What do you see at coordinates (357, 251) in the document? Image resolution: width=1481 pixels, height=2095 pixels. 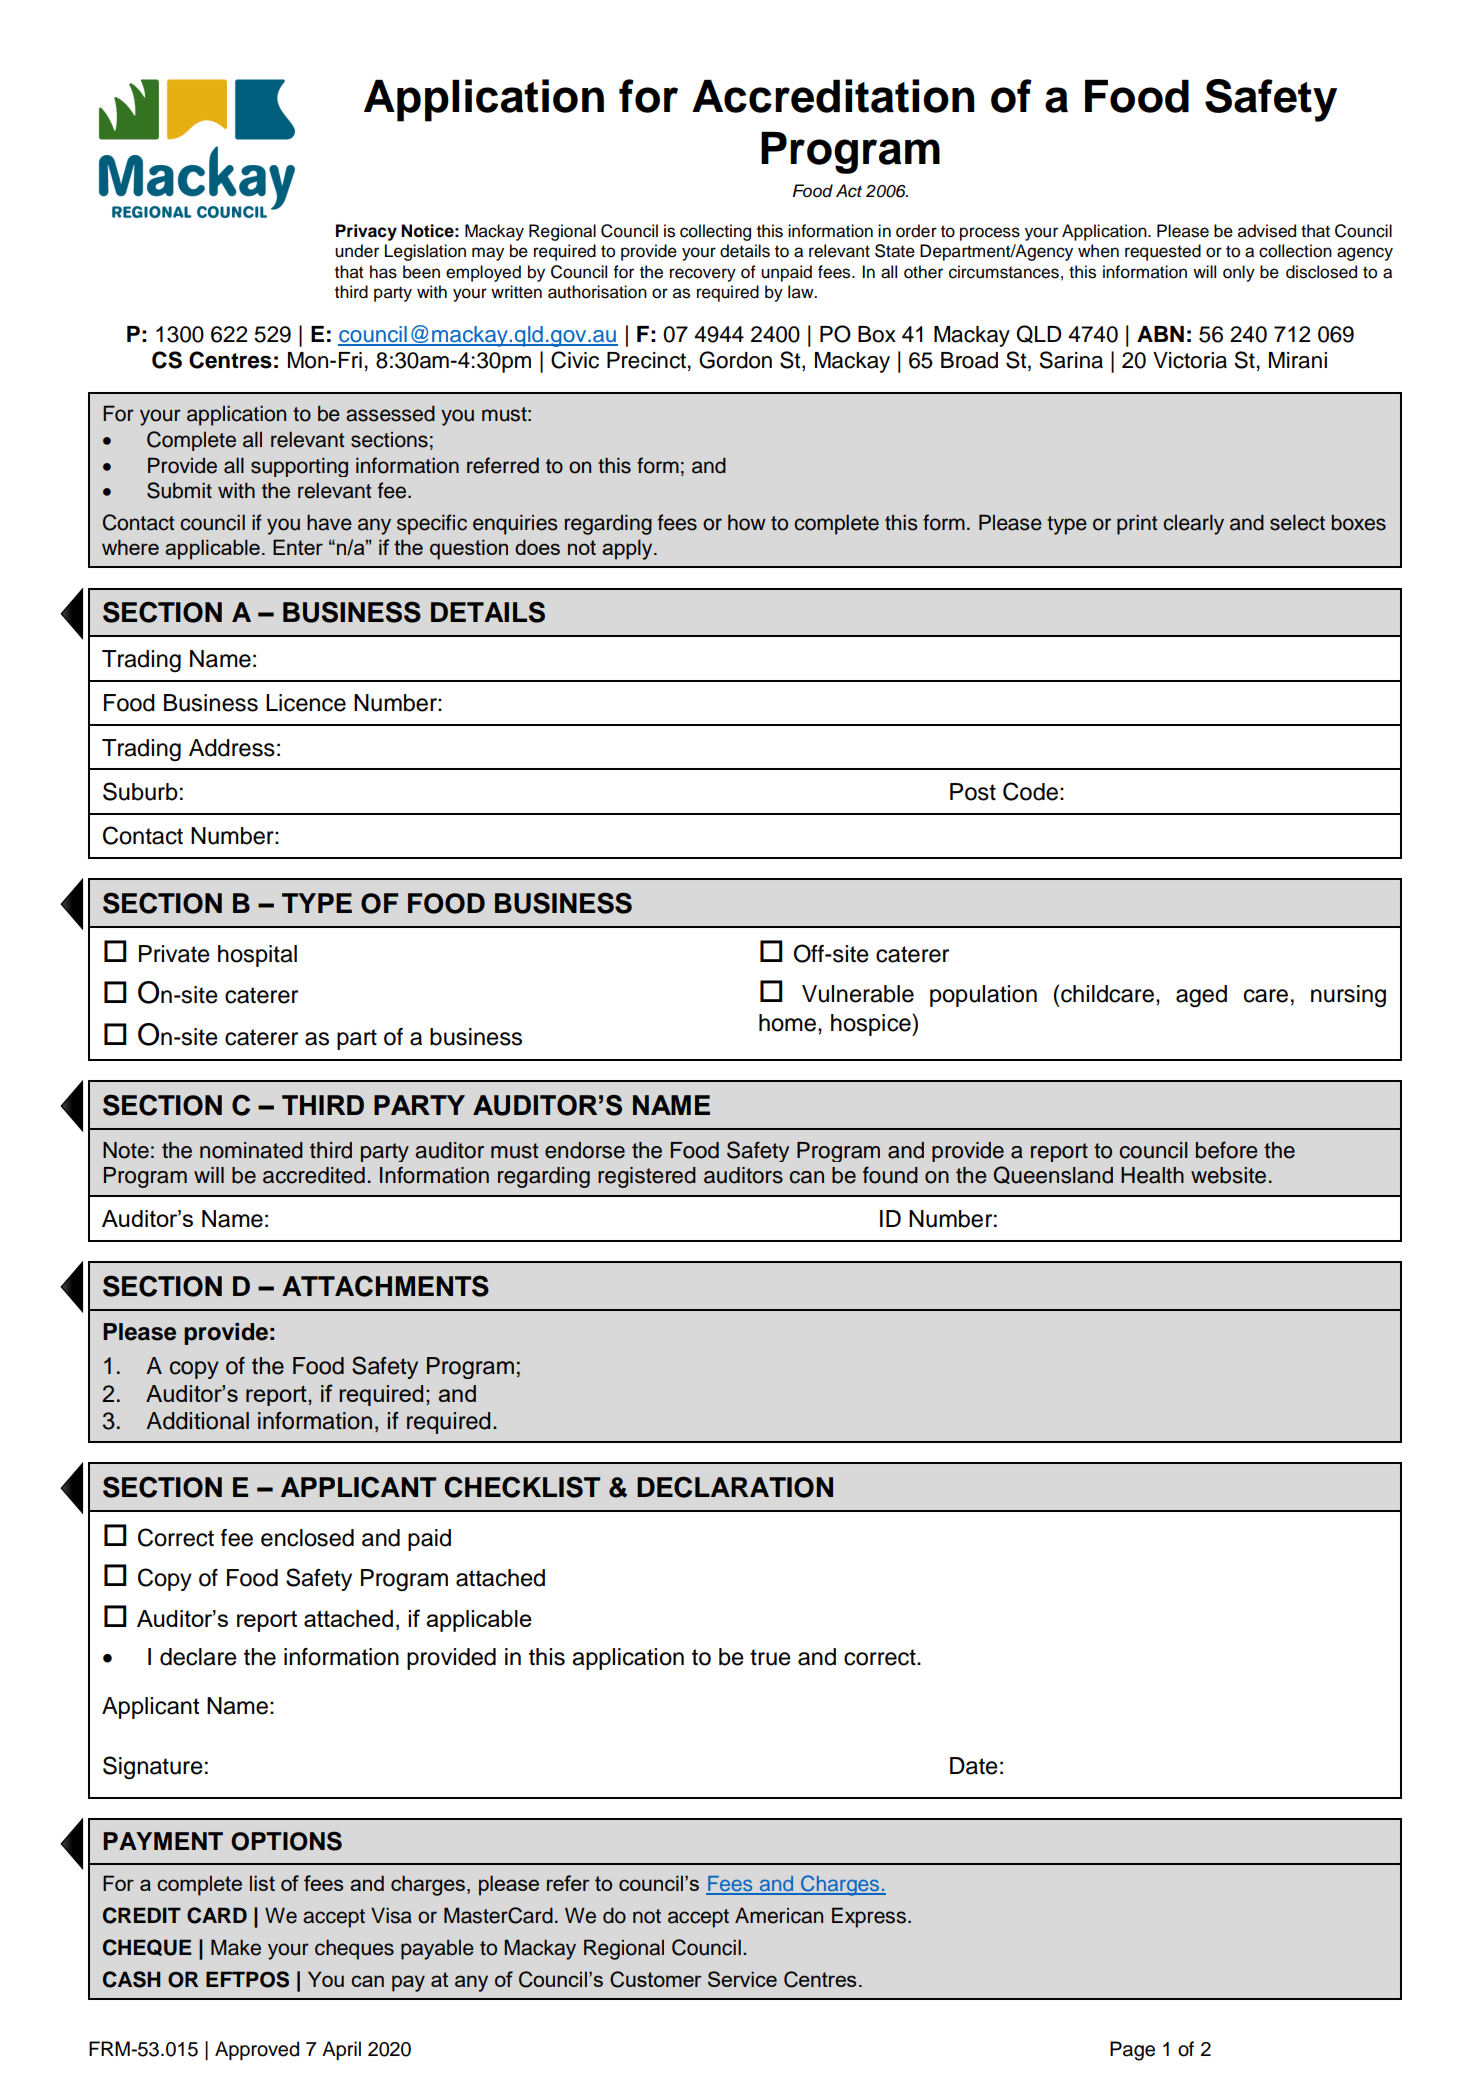 I see `under` at bounding box center [357, 251].
